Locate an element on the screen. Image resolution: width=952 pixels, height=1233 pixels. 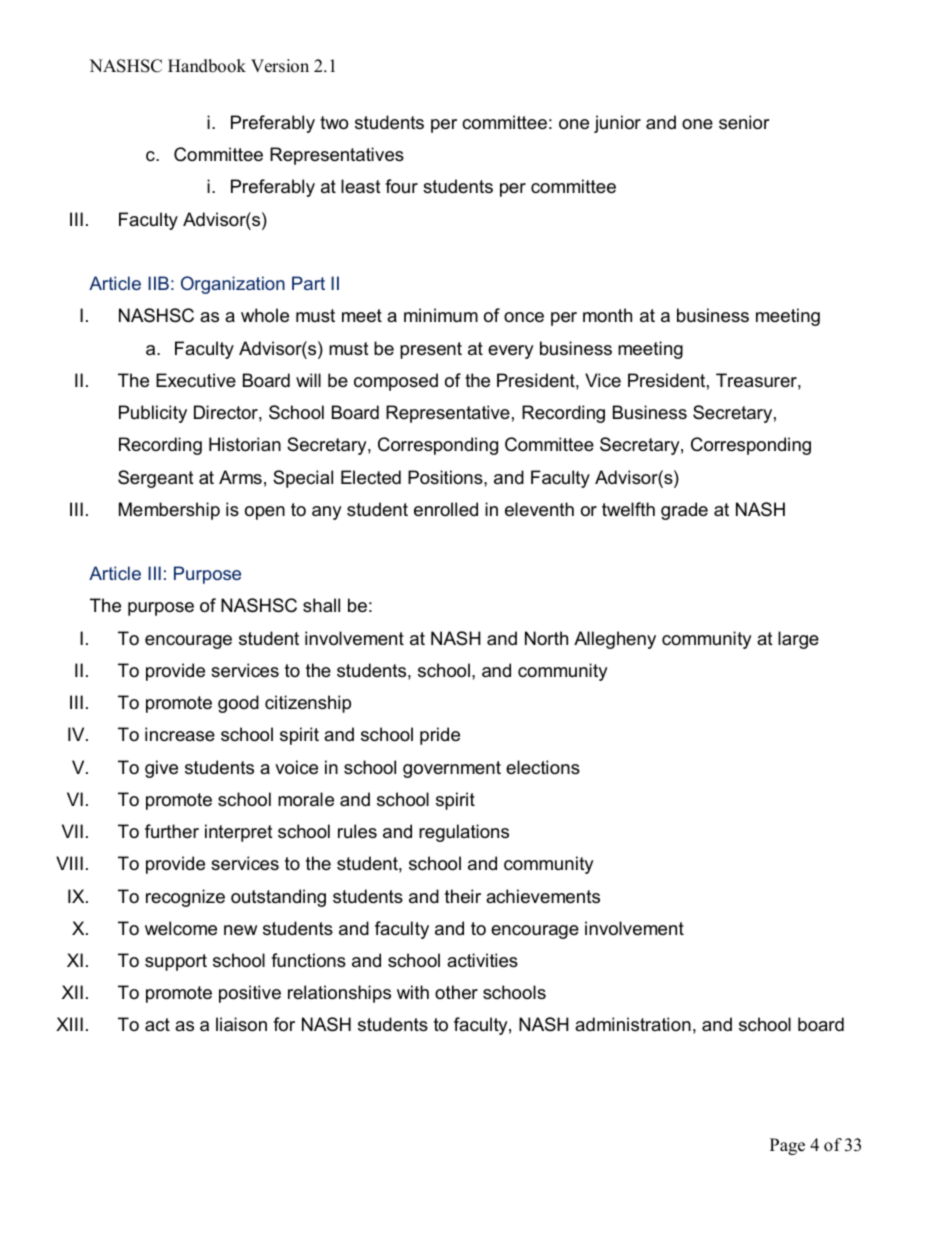
liaison is located at coordinates (241, 1024).
